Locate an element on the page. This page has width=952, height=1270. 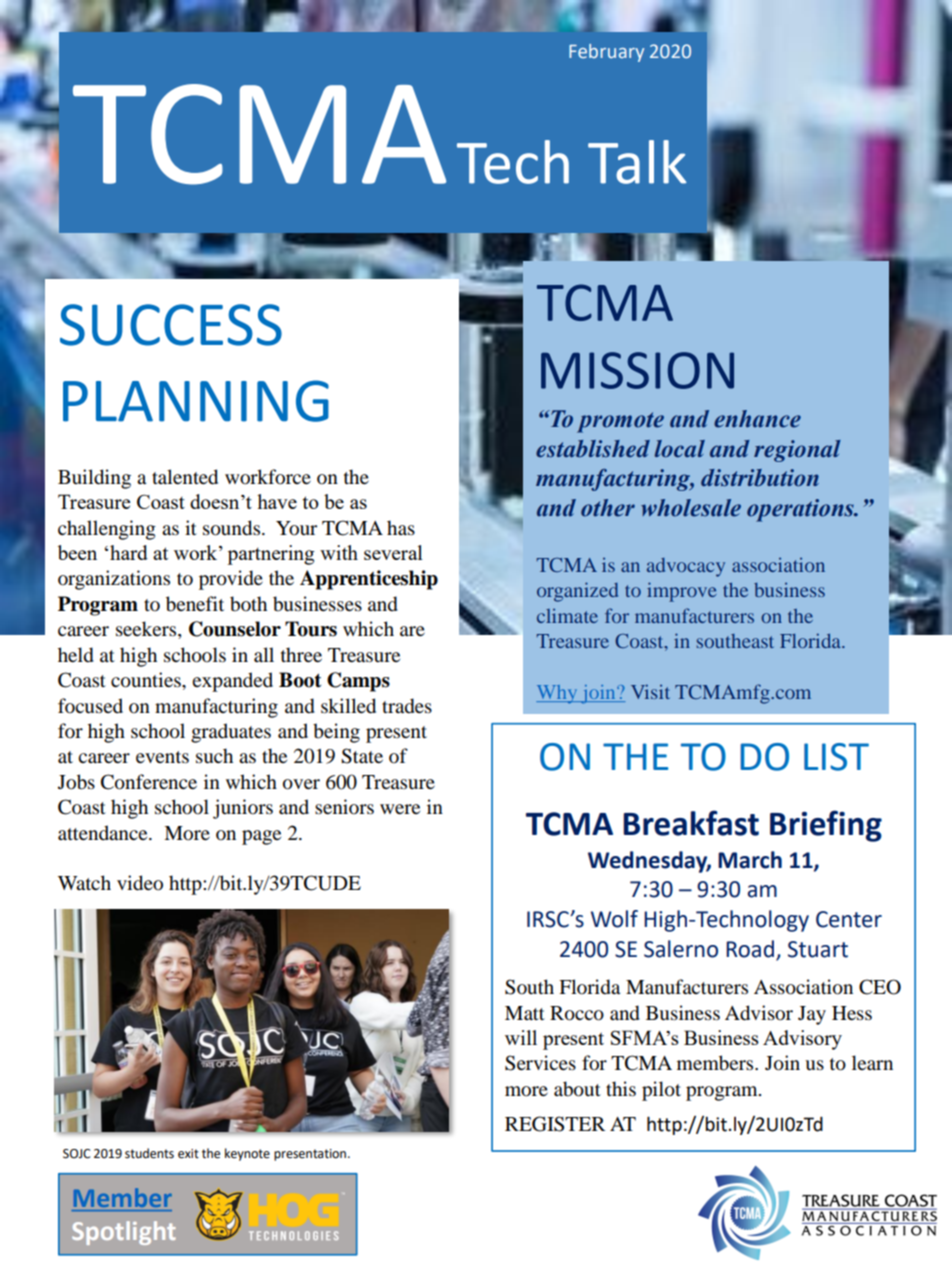
Talk is located at coordinates (637, 162).
